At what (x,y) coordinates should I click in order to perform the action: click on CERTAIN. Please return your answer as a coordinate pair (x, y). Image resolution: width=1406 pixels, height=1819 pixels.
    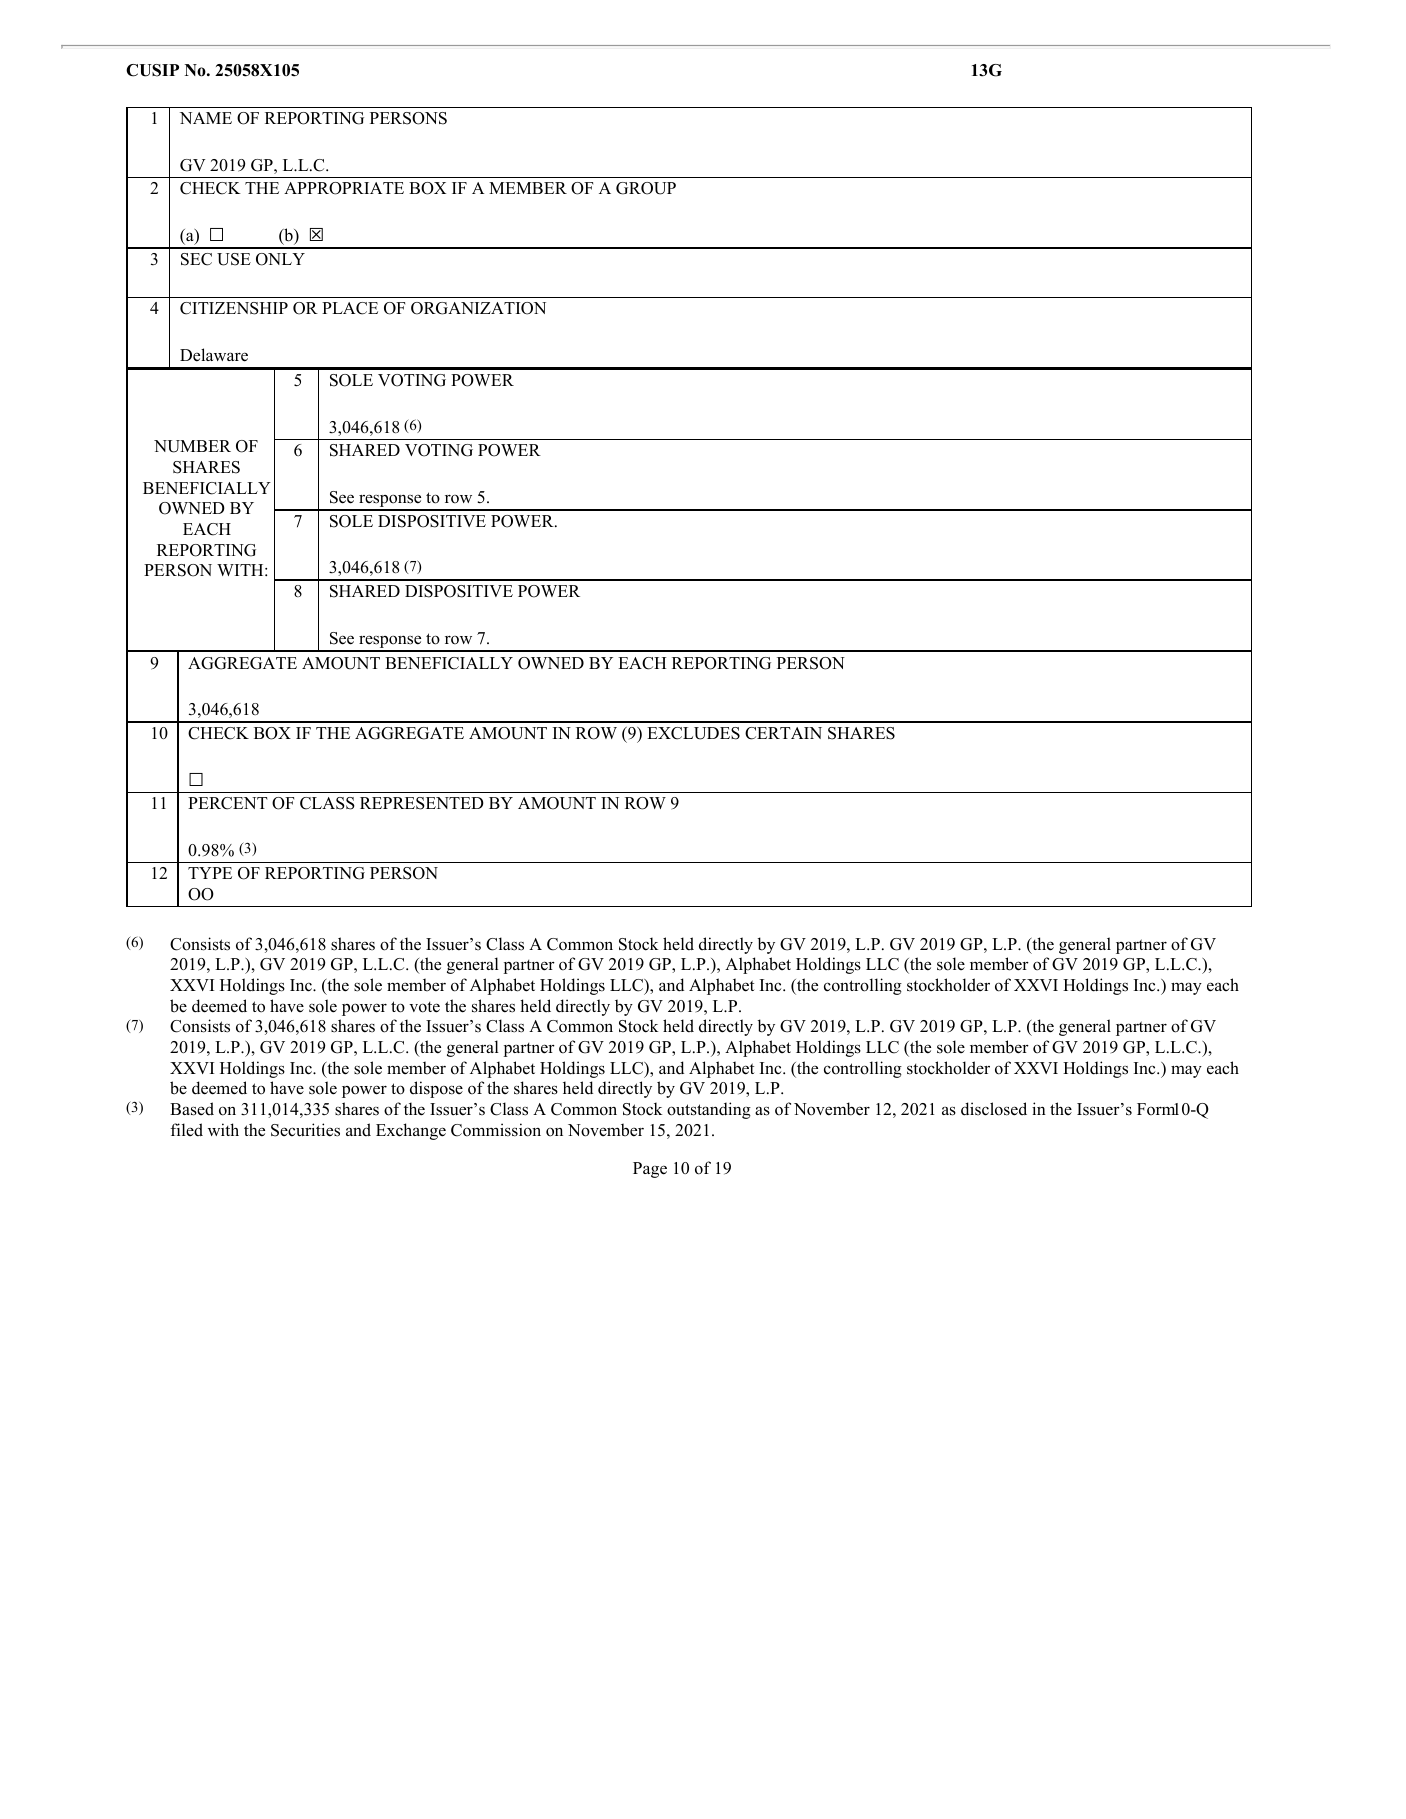
    Looking at the image, I should click on (783, 733).
